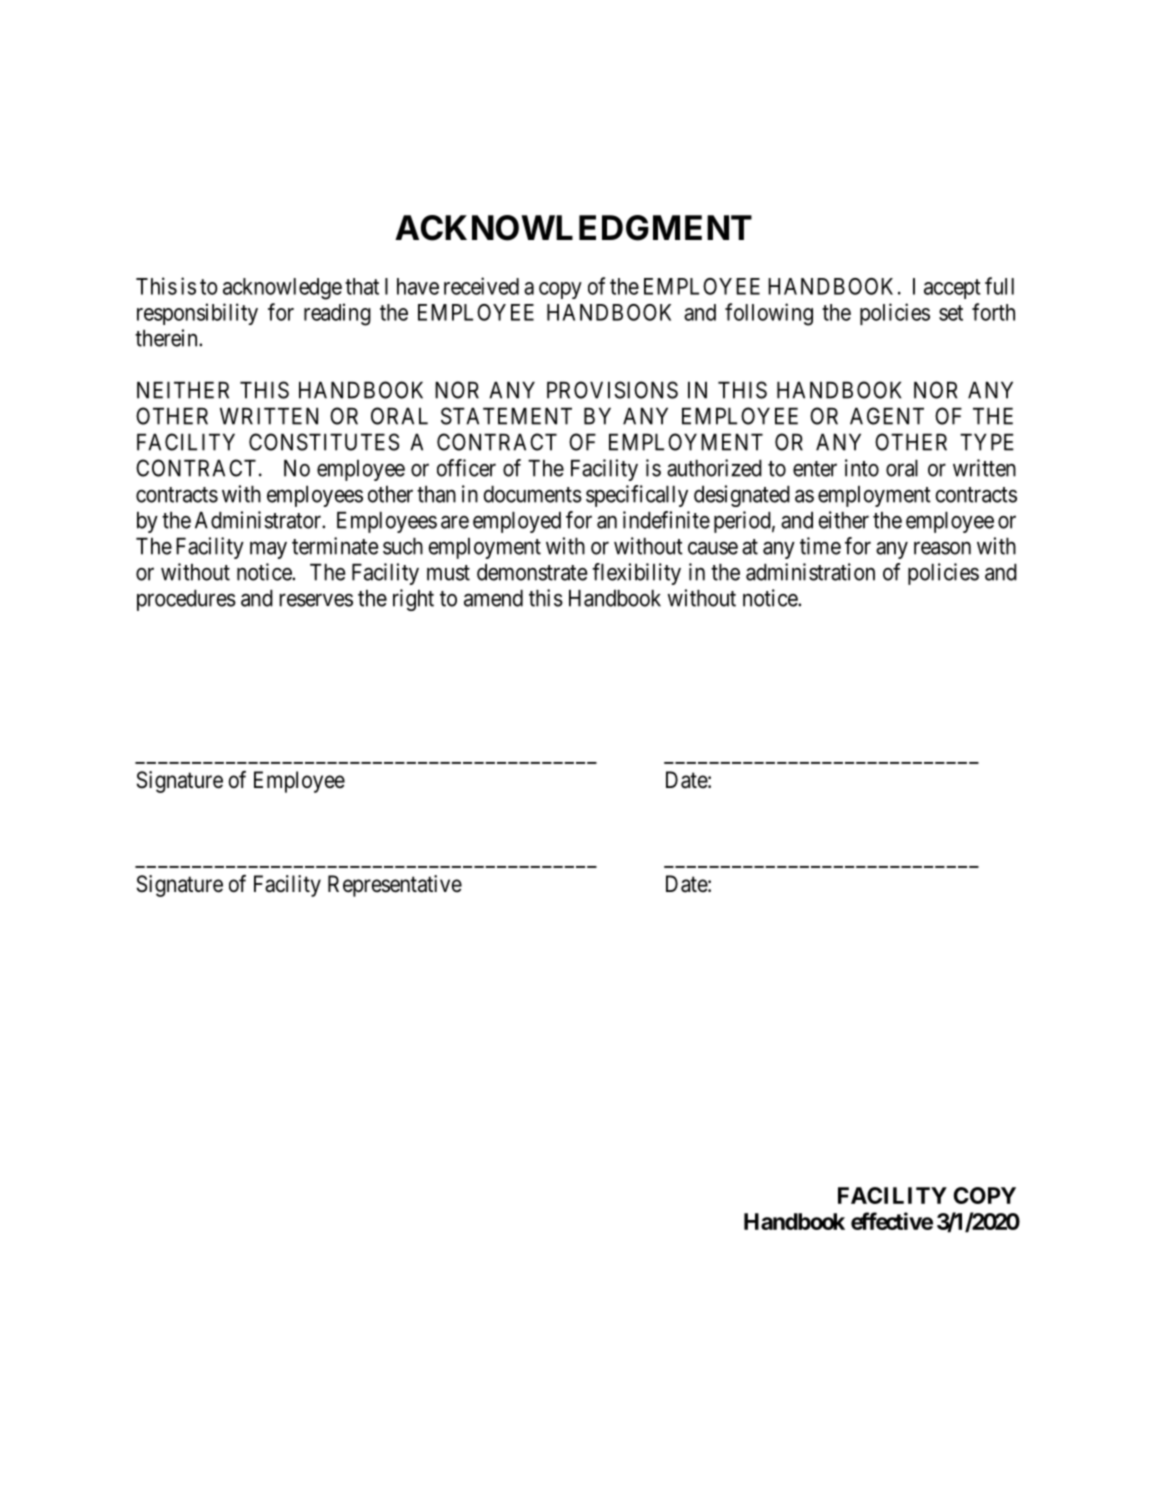 This image has height=1491, width=1152. Describe the element at coordinates (316, 600) in the image. I see `reserves` at that location.
